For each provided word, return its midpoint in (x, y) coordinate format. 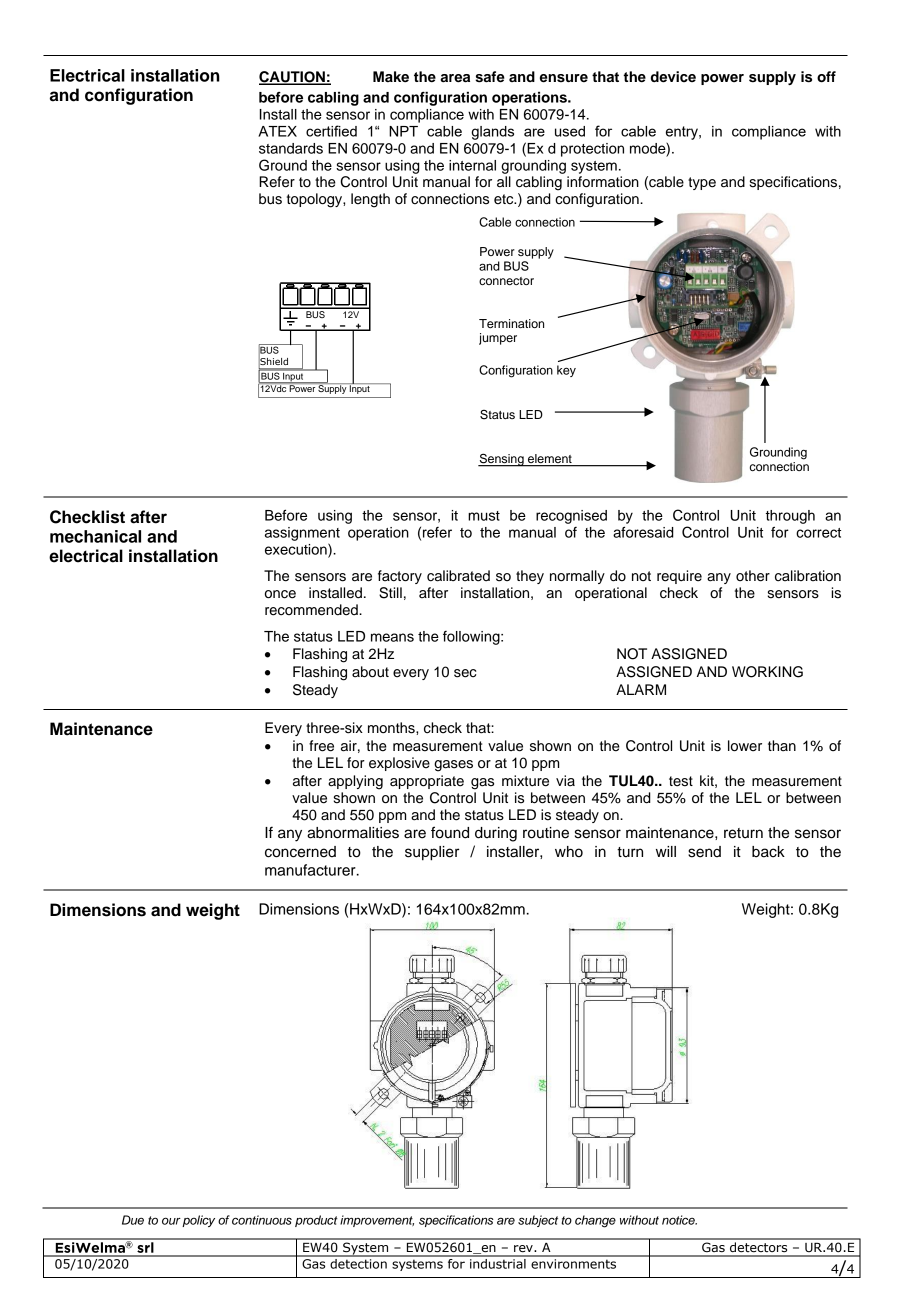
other (753, 576)
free (321, 746)
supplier (432, 853)
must (484, 516)
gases (453, 766)
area (455, 78)
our (171, 1221)
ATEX (277, 131)
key (566, 371)
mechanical (95, 536)
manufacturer (311, 870)
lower (745, 746)
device (673, 77)
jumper (498, 339)
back (768, 852)
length (370, 200)
